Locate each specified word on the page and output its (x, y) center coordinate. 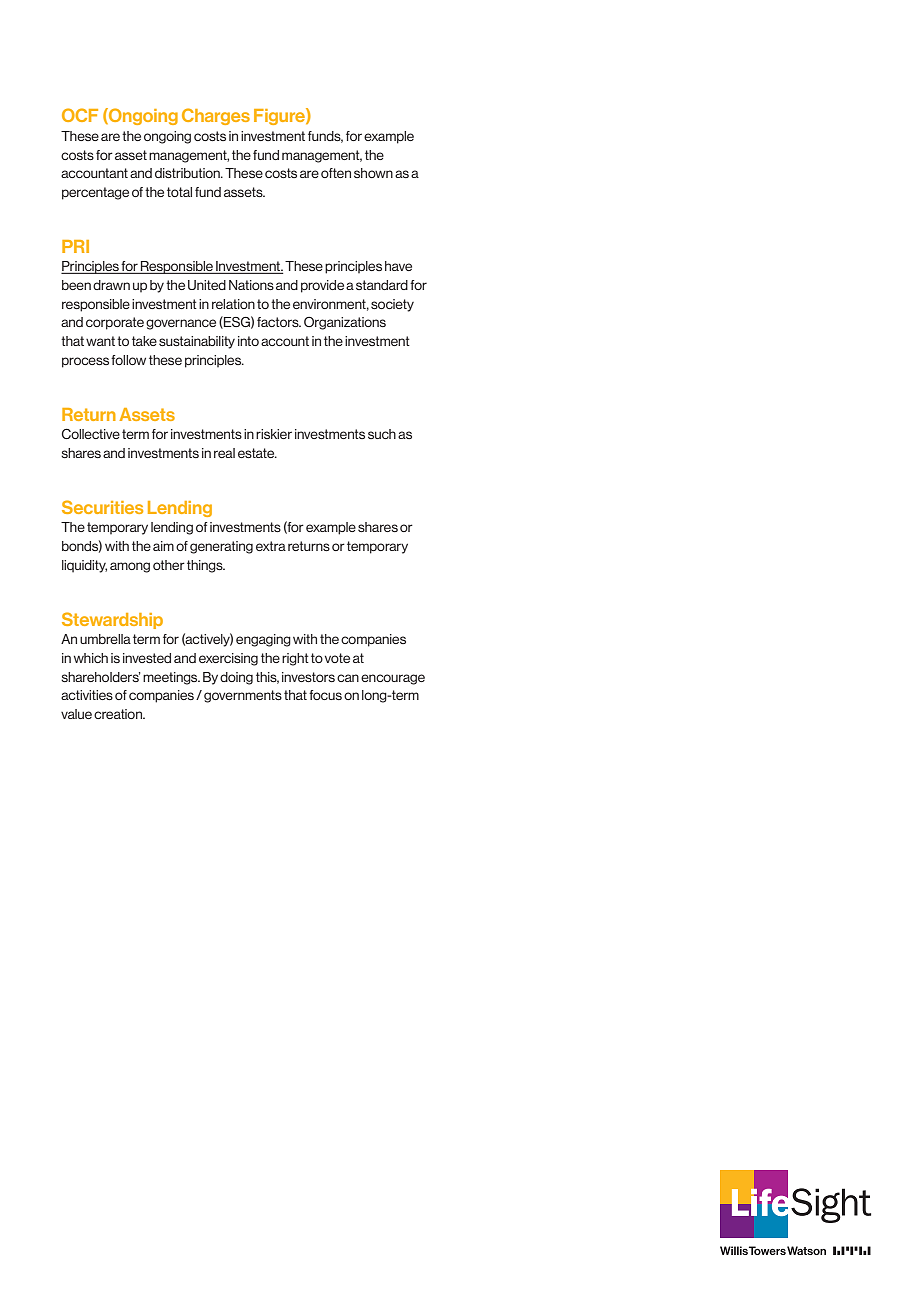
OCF (80, 115)
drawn (111, 285)
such (382, 434)
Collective (91, 434)
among (130, 567)
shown (373, 173)
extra (271, 546)
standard (382, 285)
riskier (274, 434)
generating (221, 547)
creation (119, 714)
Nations (251, 285)
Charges (216, 116)
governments (243, 696)
